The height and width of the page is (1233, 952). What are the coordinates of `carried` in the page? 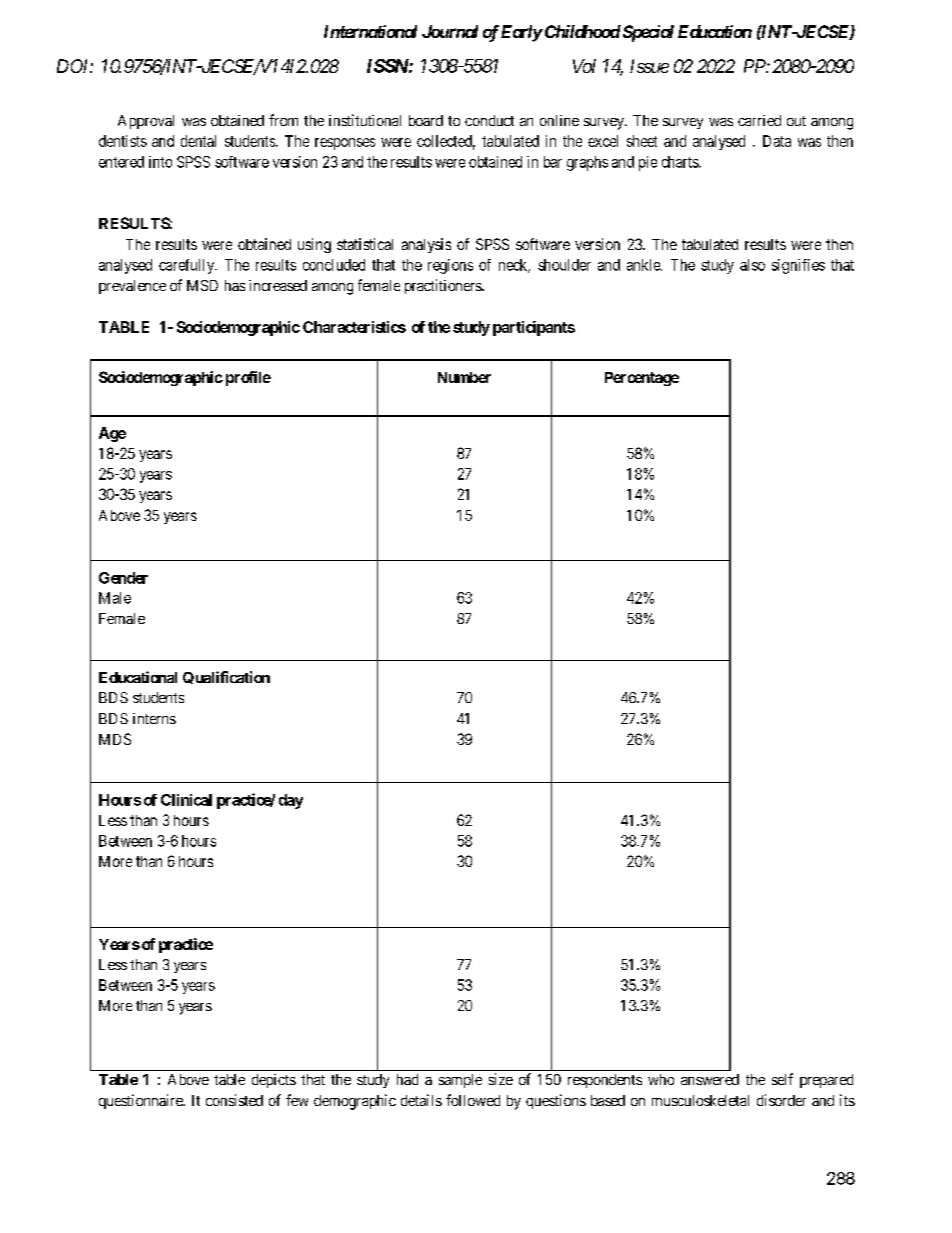 It's located at (759, 120).
